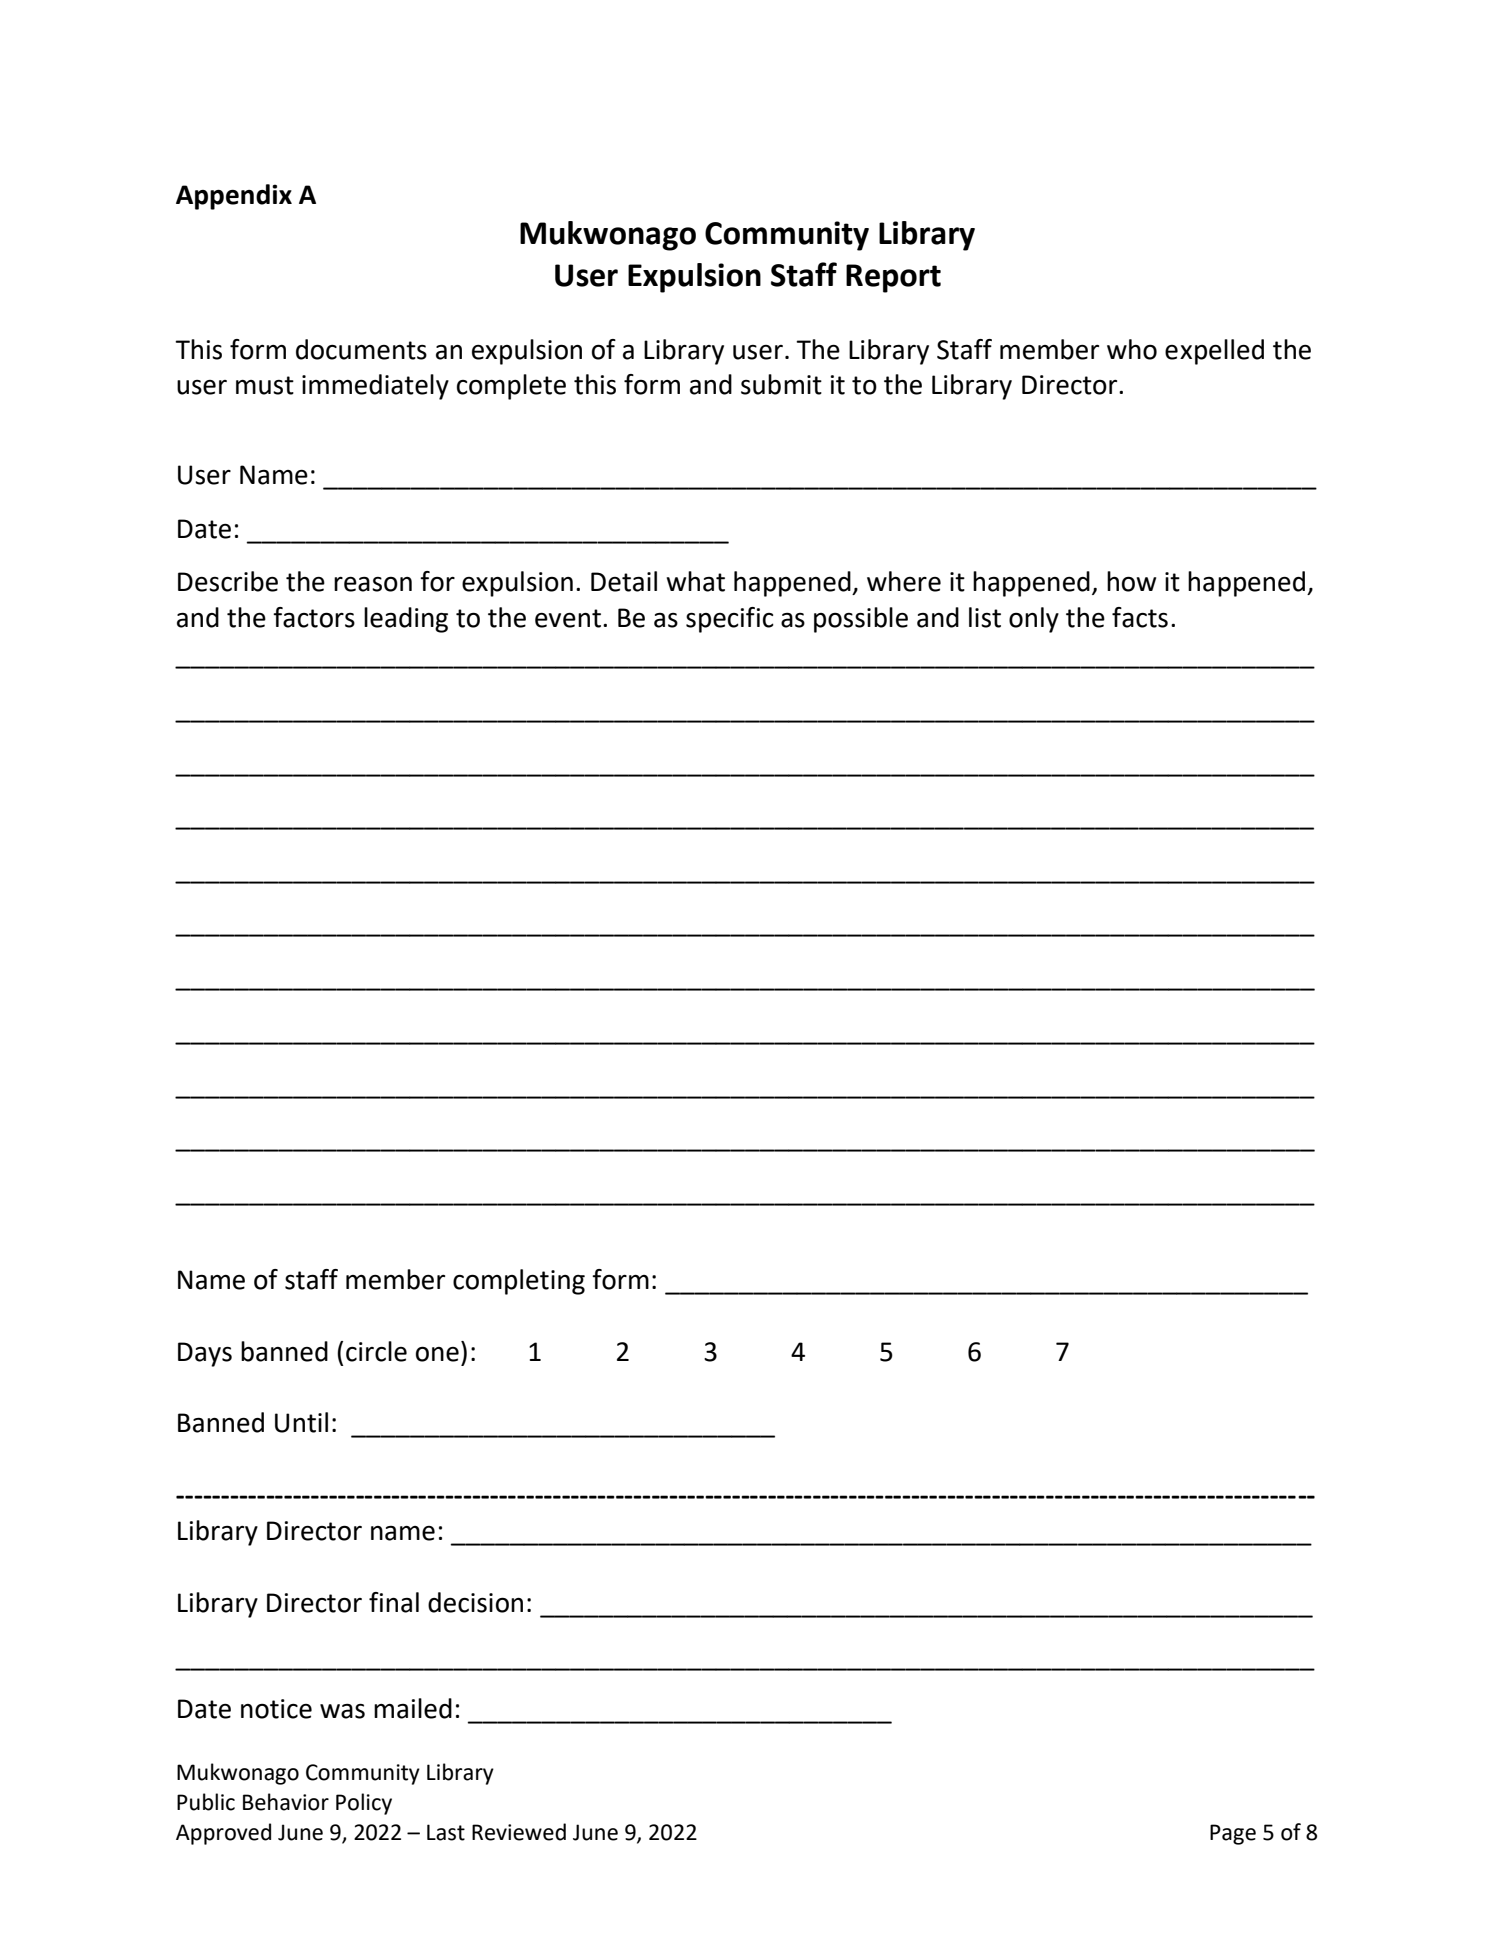 This screenshot has width=1494, height=1934. Describe the element at coordinates (1140, 617) in the screenshot. I see `facts` at that location.
